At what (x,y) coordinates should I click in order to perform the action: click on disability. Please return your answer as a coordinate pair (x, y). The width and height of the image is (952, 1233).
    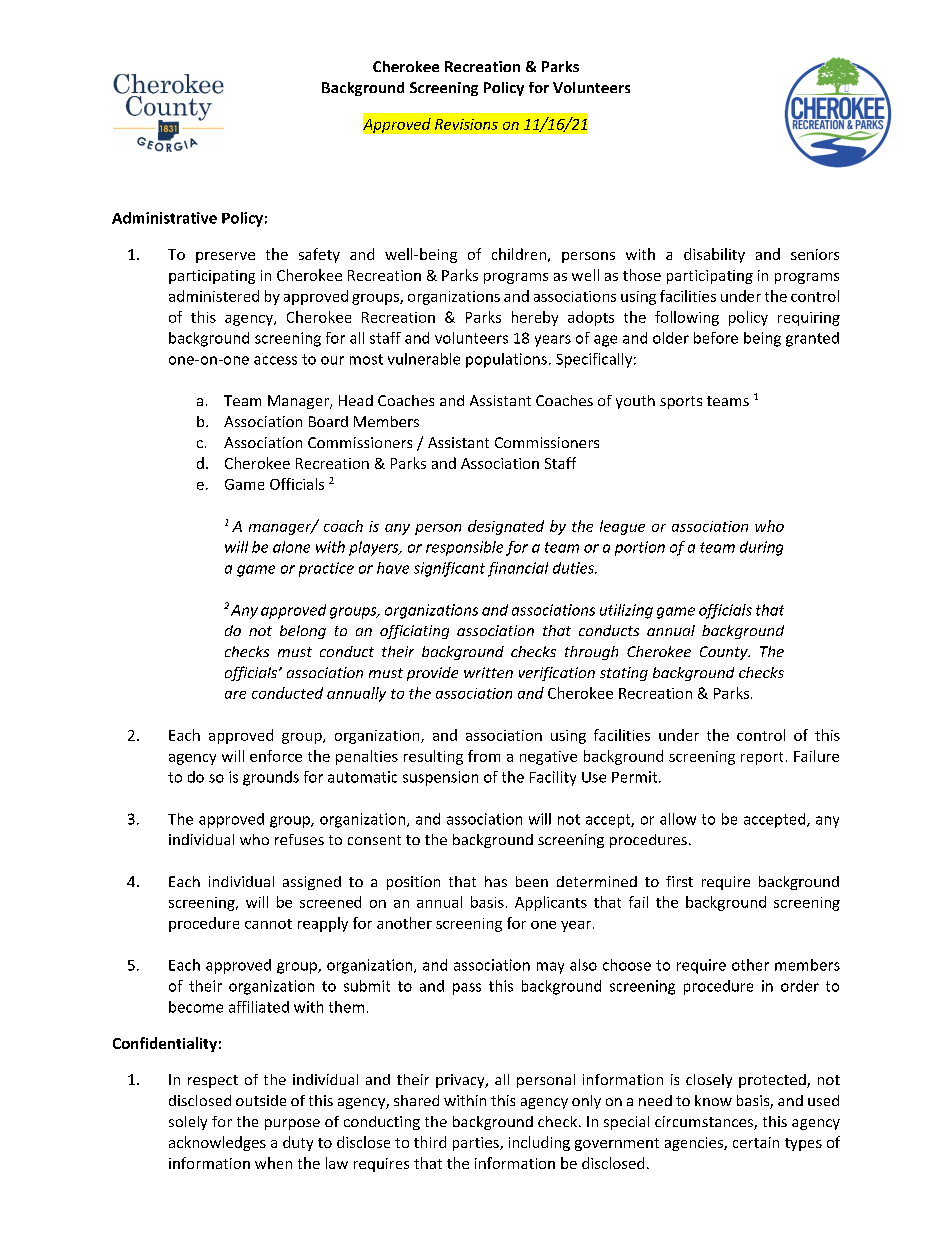
    Looking at the image, I should click on (714, 255).
